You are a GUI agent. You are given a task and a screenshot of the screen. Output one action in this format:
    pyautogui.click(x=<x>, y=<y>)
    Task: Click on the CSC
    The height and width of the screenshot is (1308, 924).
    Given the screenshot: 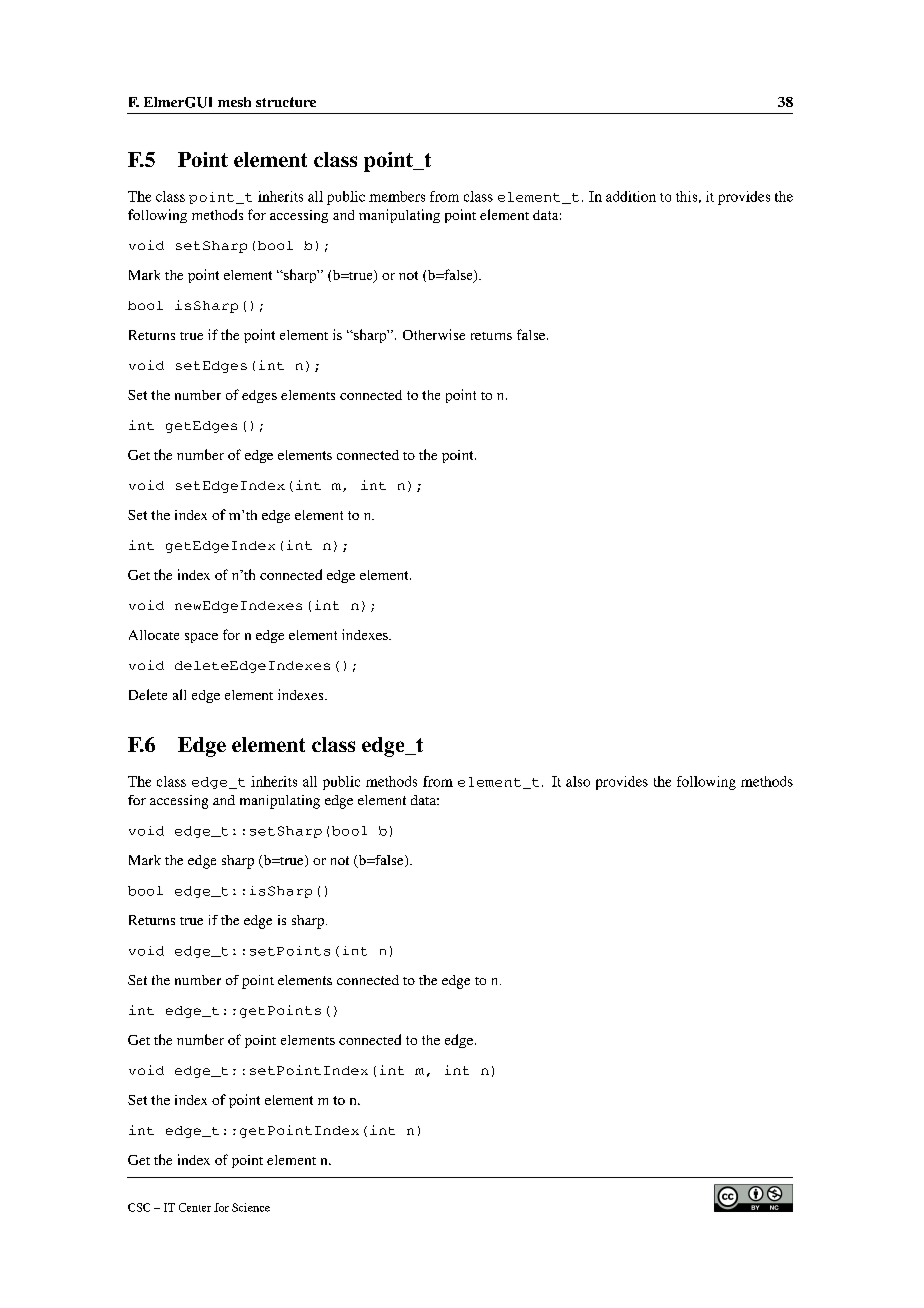 What is the action you would take?
    pyautogui.click(x=139, y=1207)
